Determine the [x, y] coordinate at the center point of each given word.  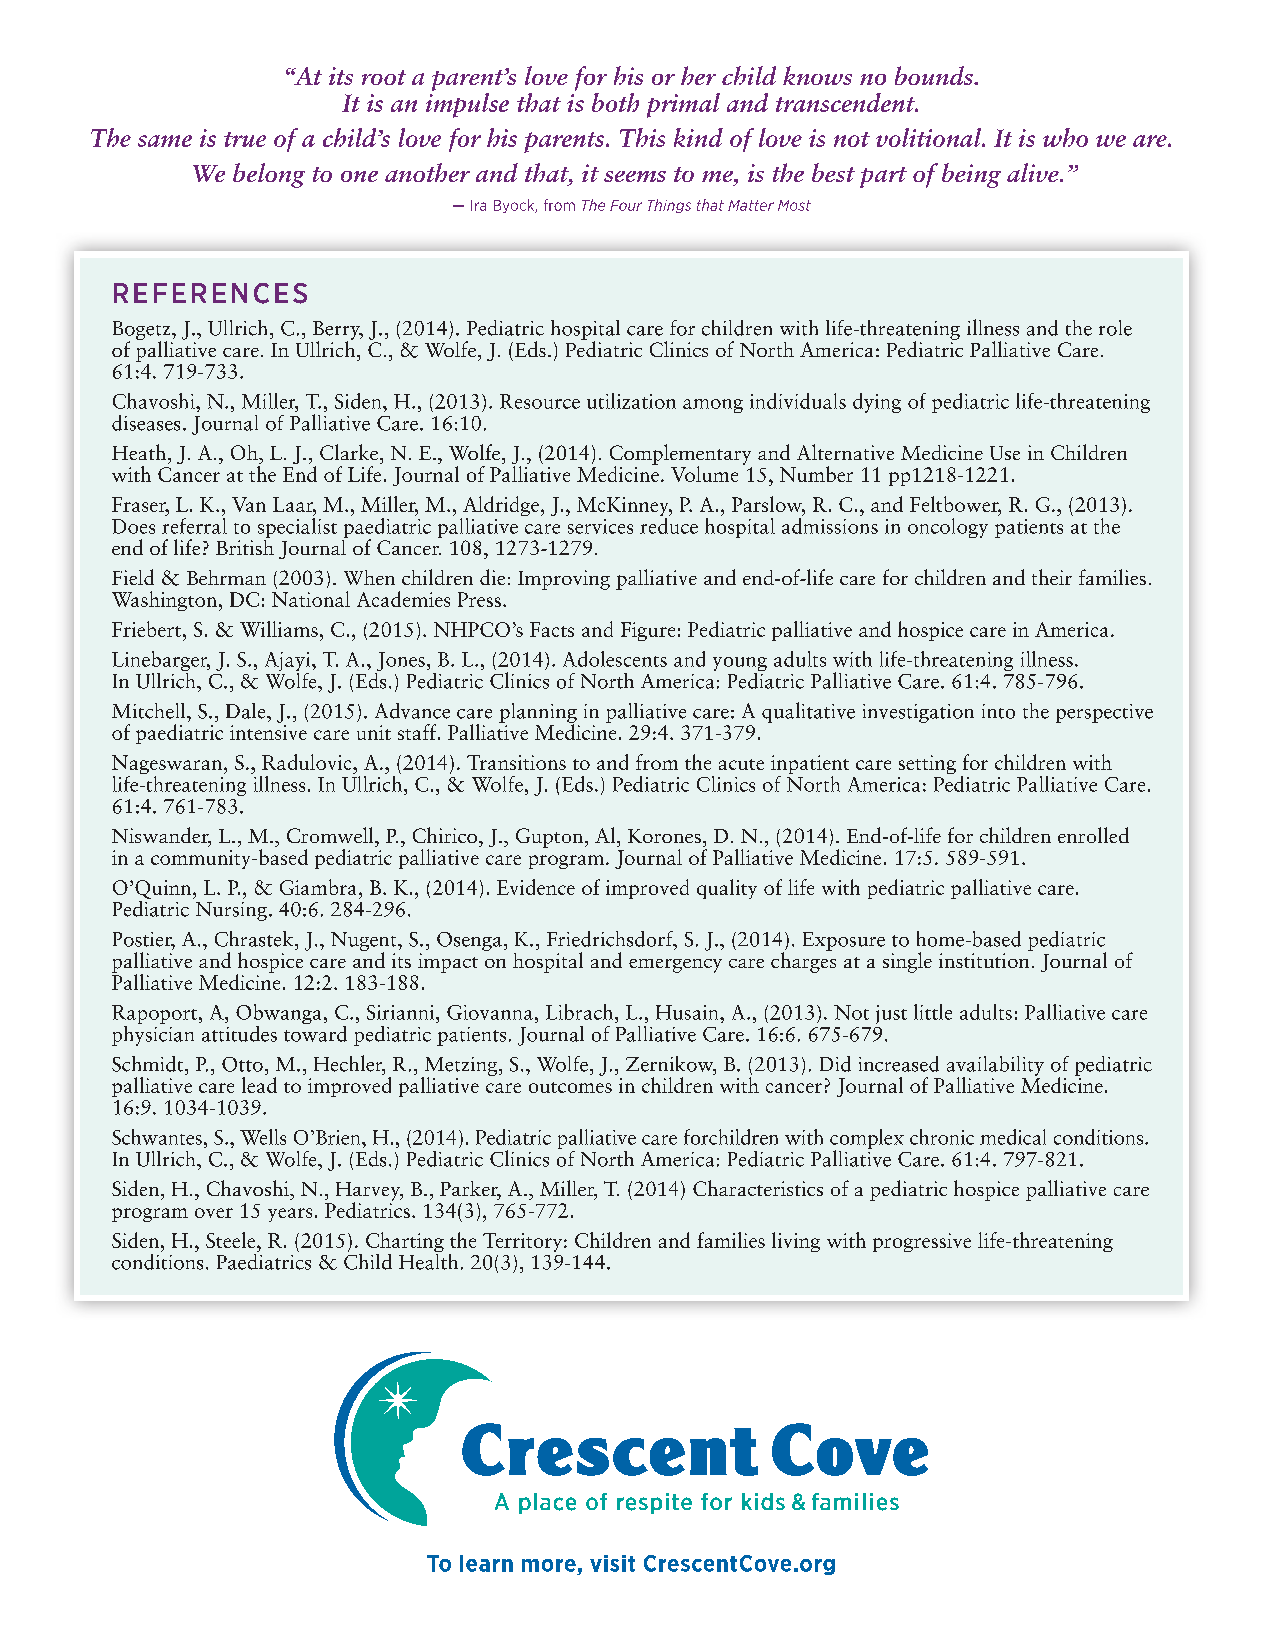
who [1065, 137]
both [615, 102]
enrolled [1093, 835]
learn [486, 1563]
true [245, 139]
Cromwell [331, 835]
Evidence [536, 887]
